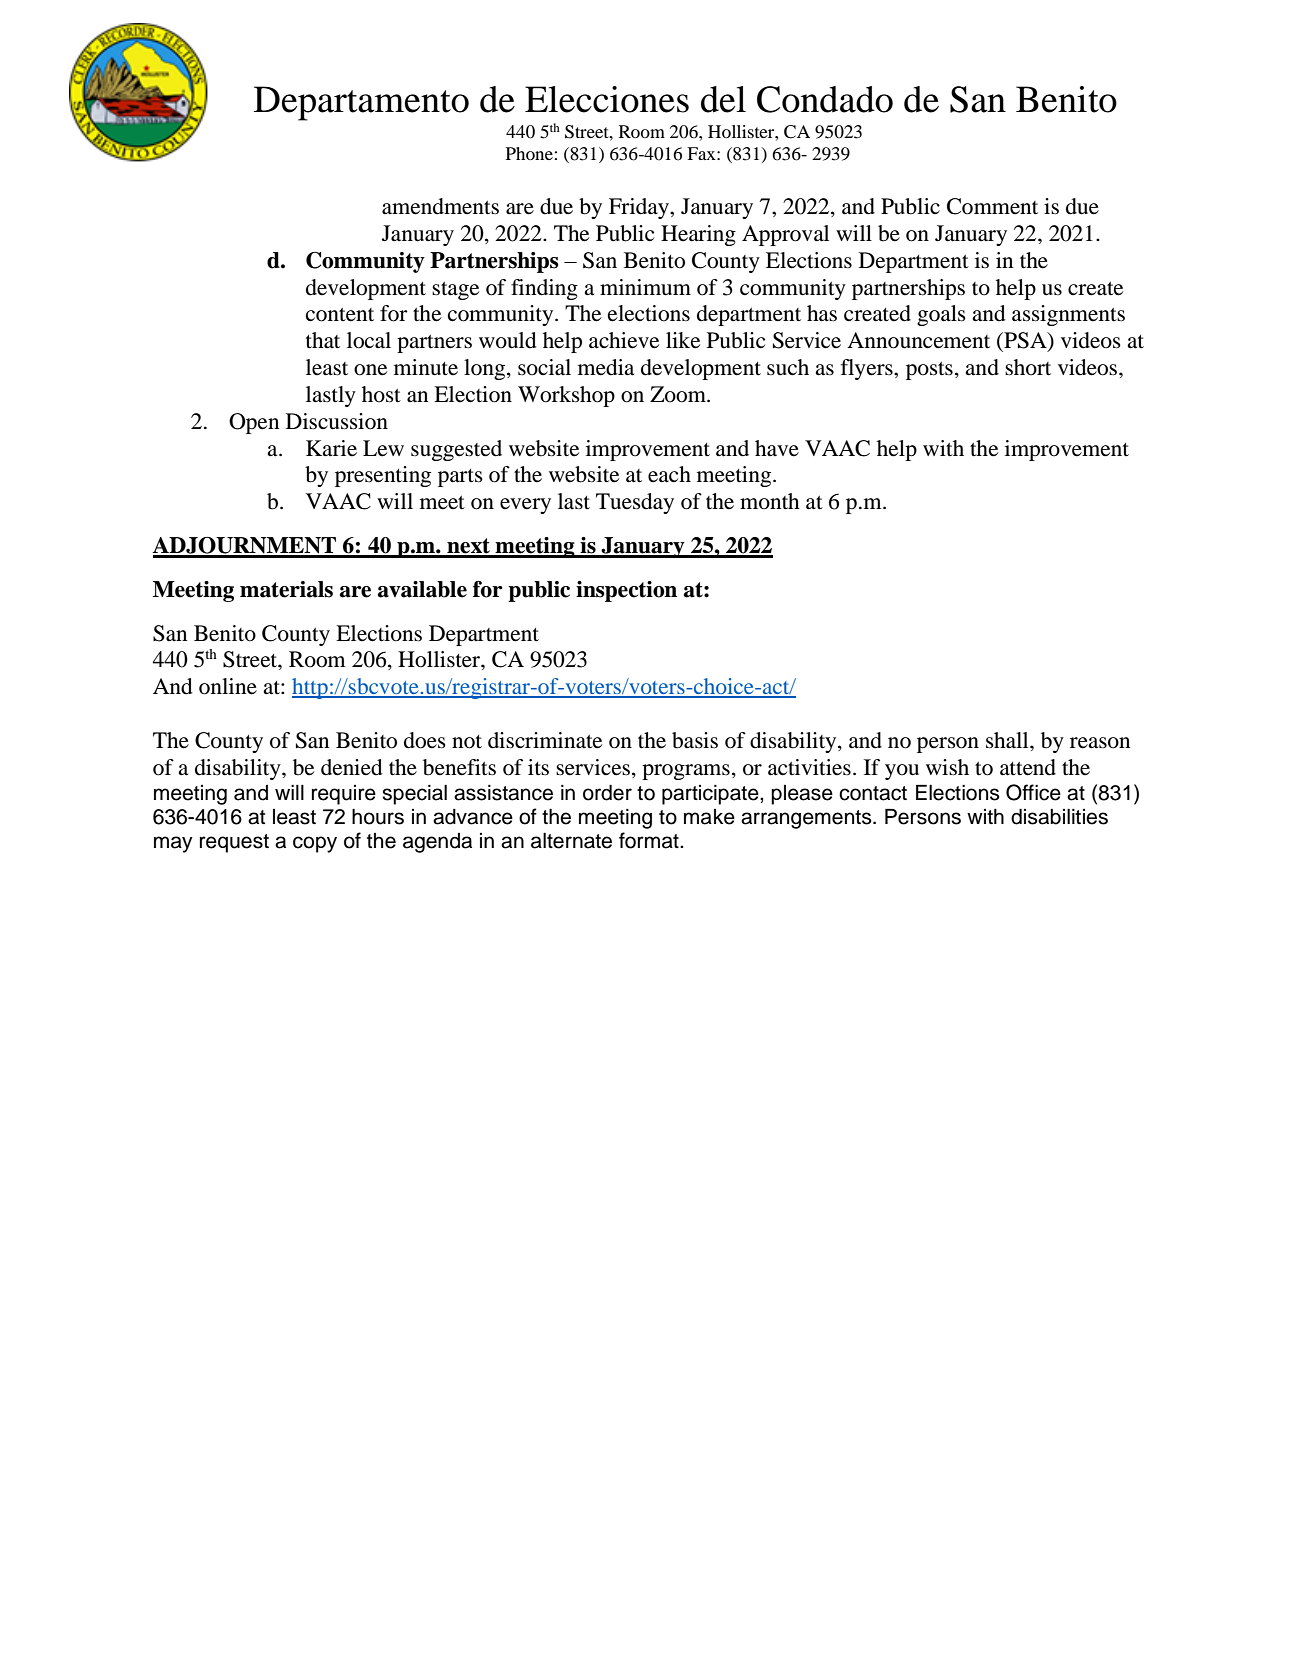 The width and height of the screenshot is (1298, 1679). I want to click on disabilities, so click(1059, 817).
